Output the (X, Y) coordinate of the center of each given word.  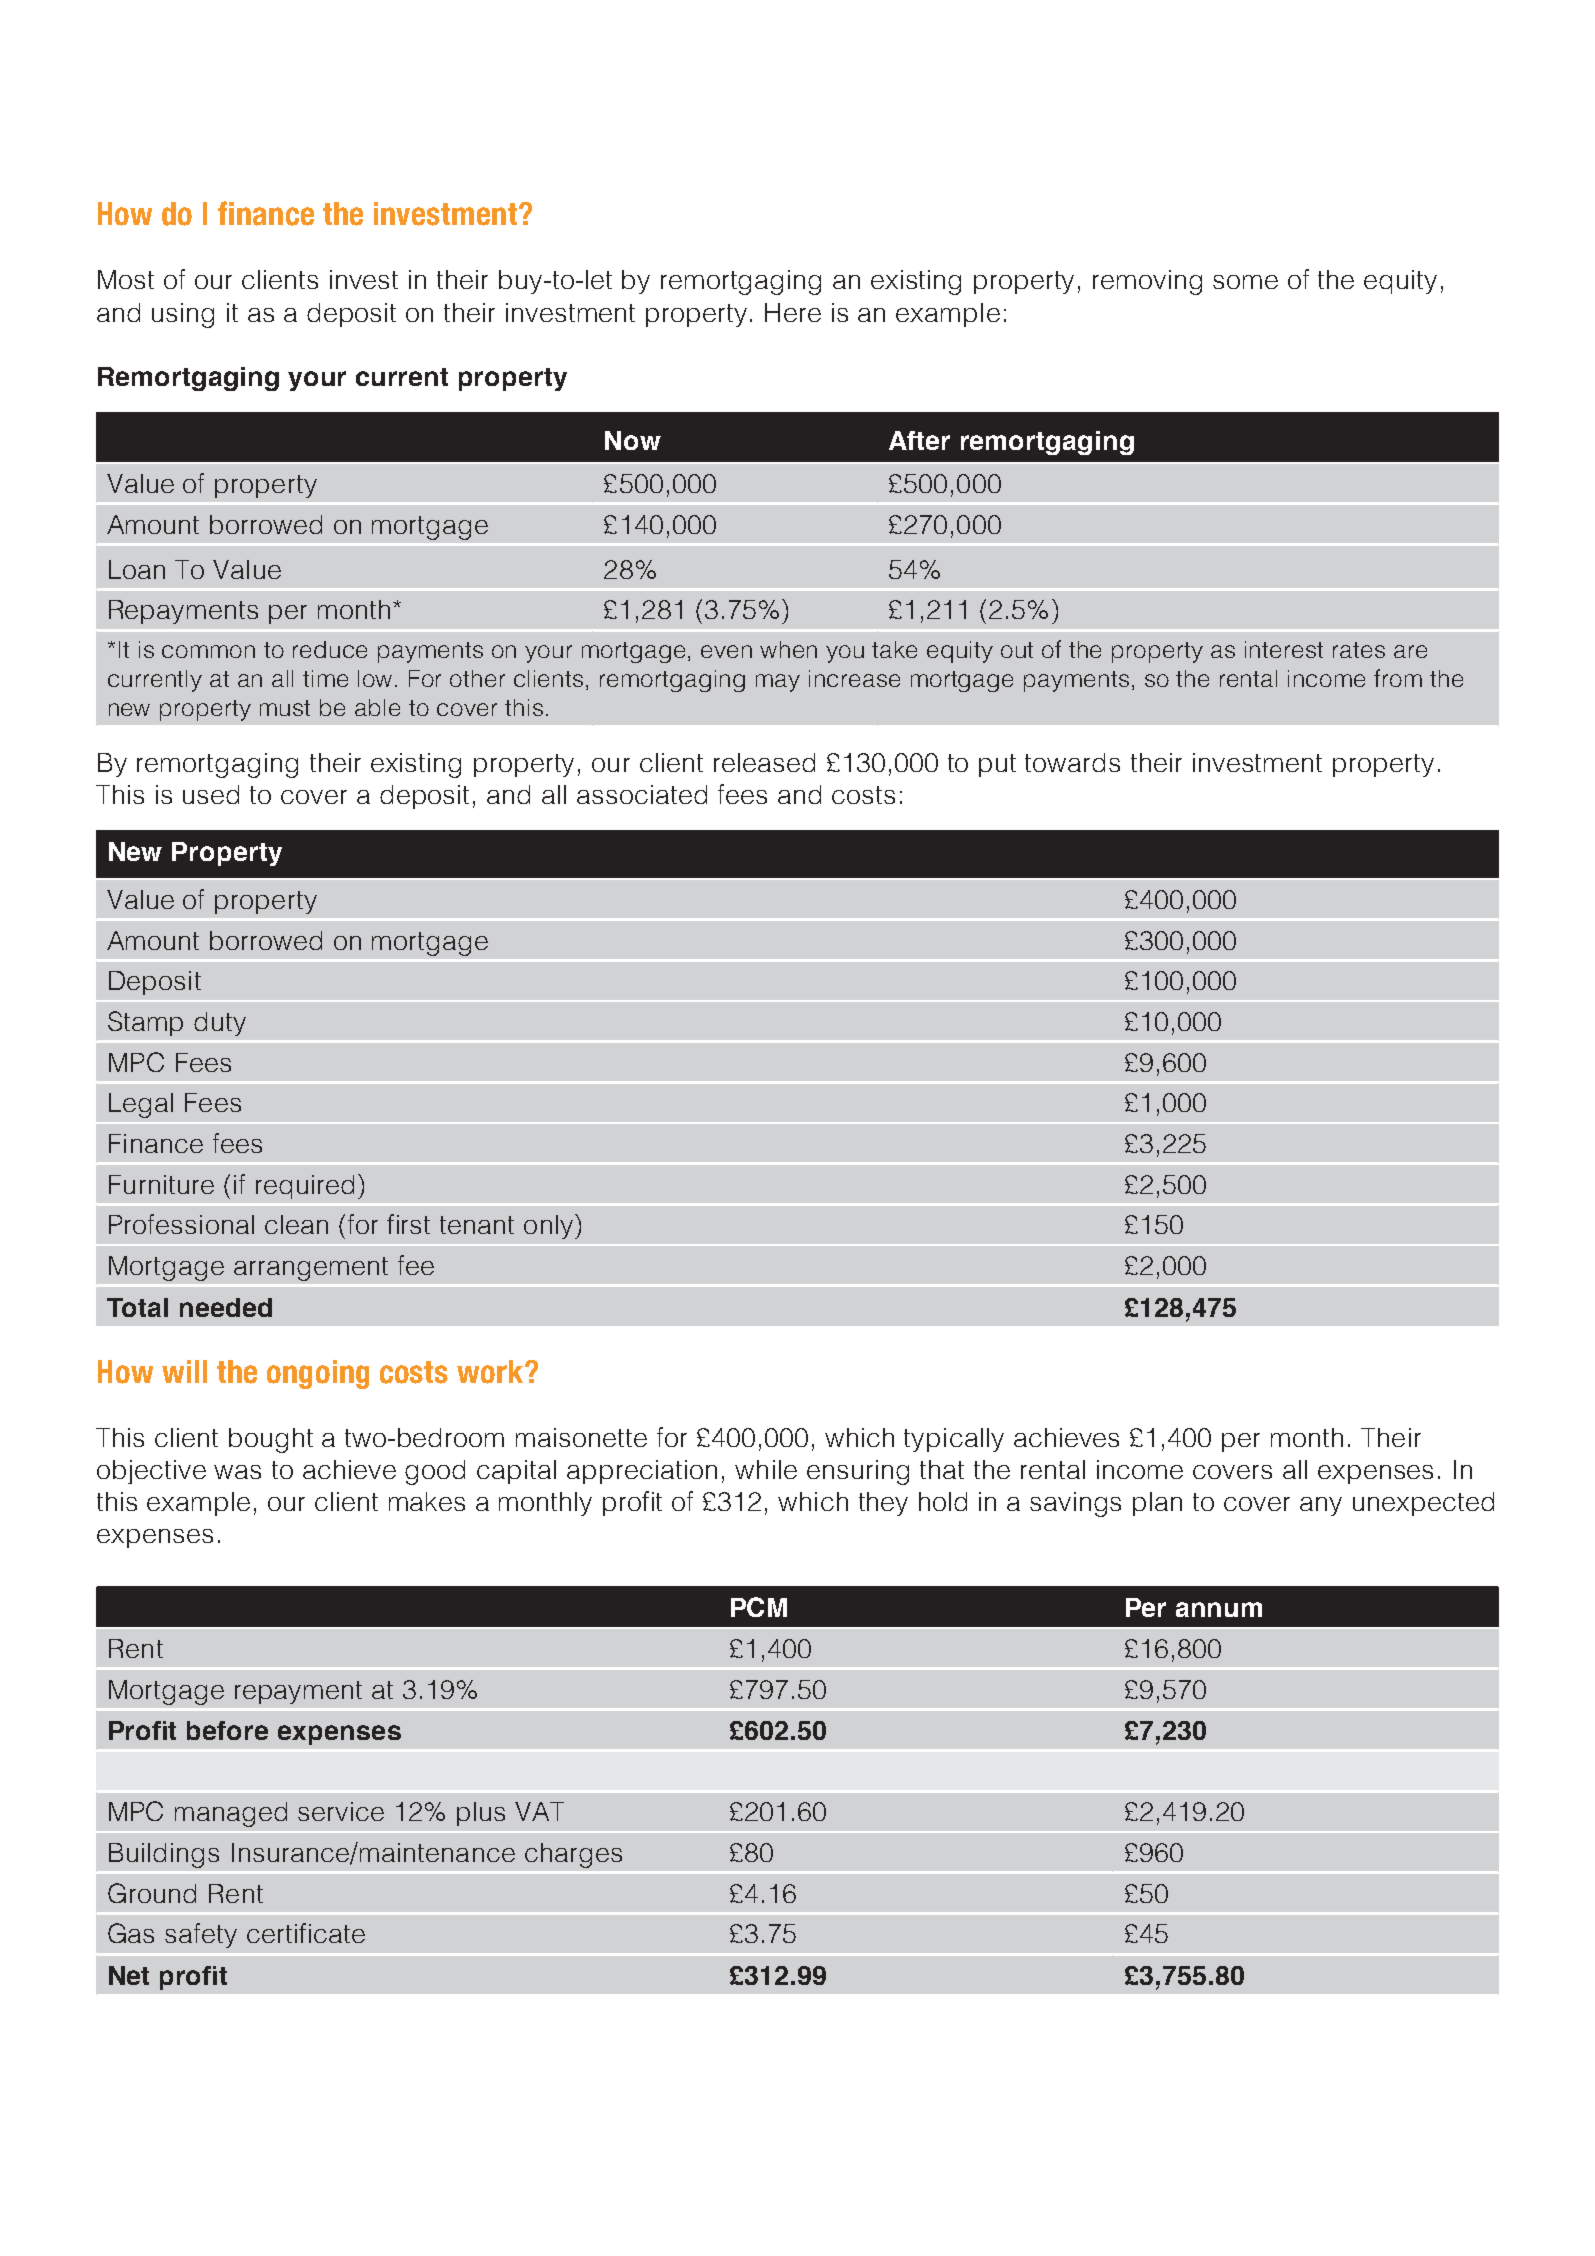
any (1321, 1506)
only (548, 1227)
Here (793, 312)
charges (573, 1855)
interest (1284, 649)
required (305, 1187)
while (766, 1469)
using (183, 315)
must (285, 708)
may (778, 683)
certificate (306, 1933)
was (237, 1472)
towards (1072, 762)
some (1245, 282)
